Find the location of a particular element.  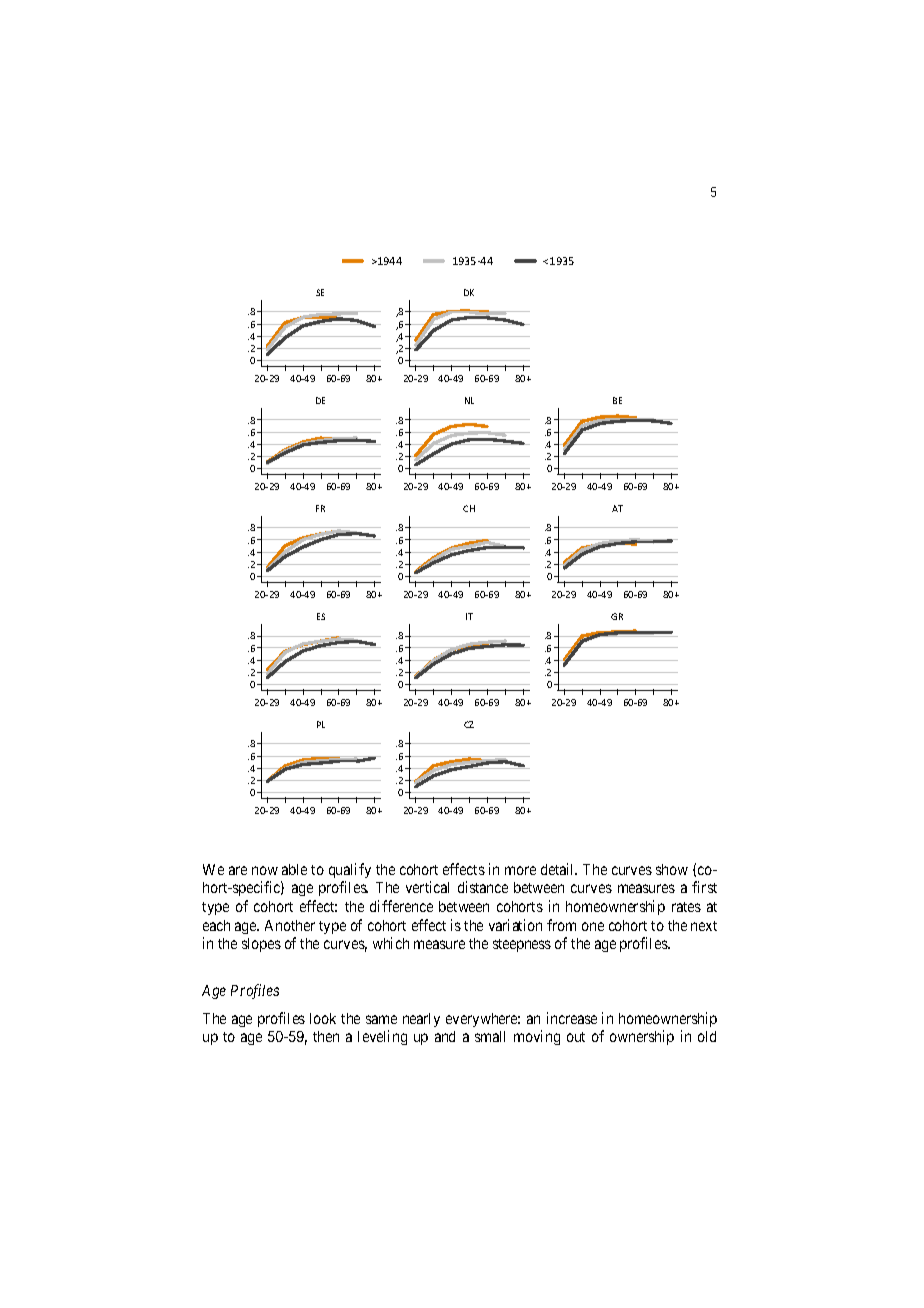

rates is located at coordinates (686, 907).
